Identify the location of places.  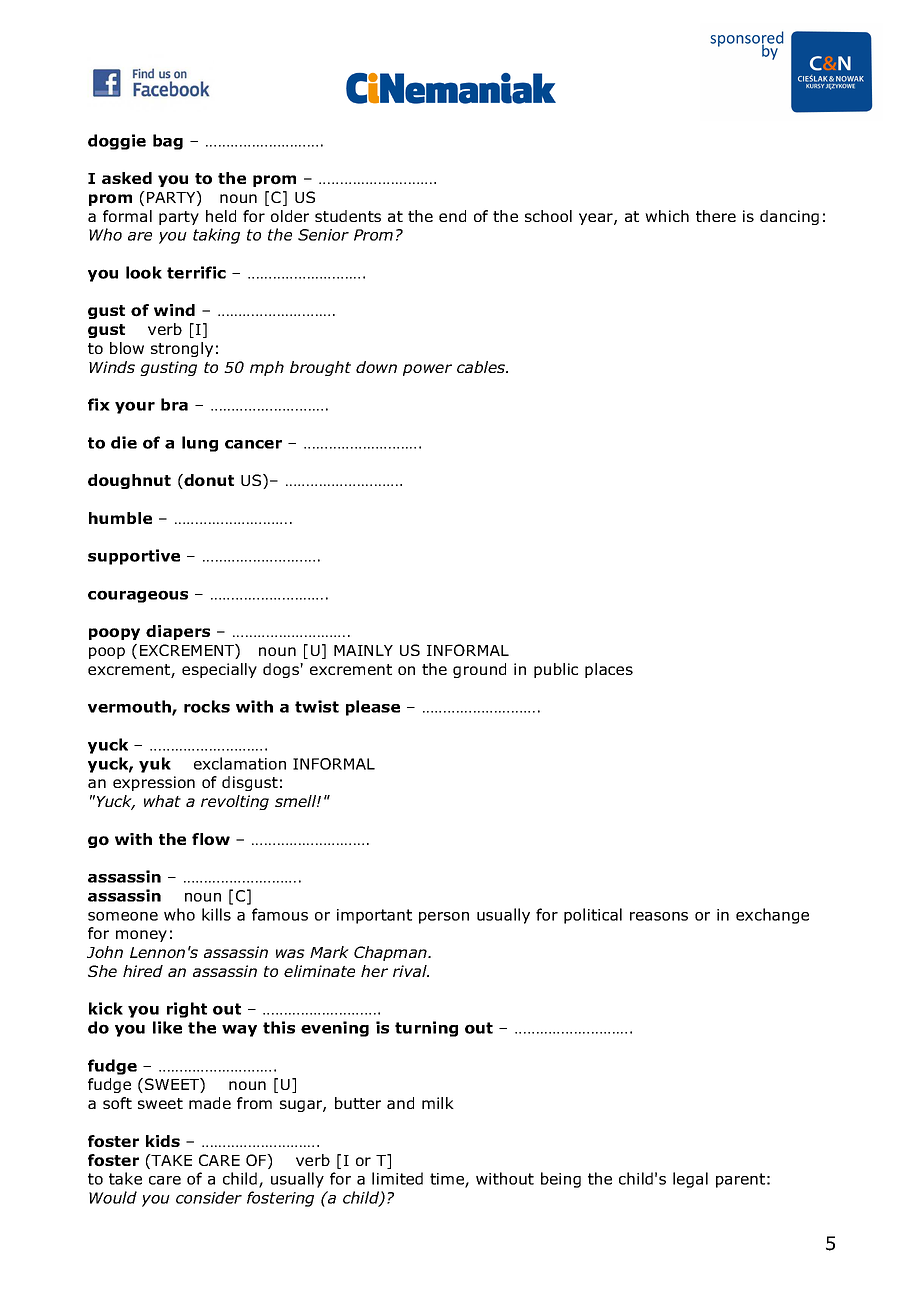
(609, 670).
